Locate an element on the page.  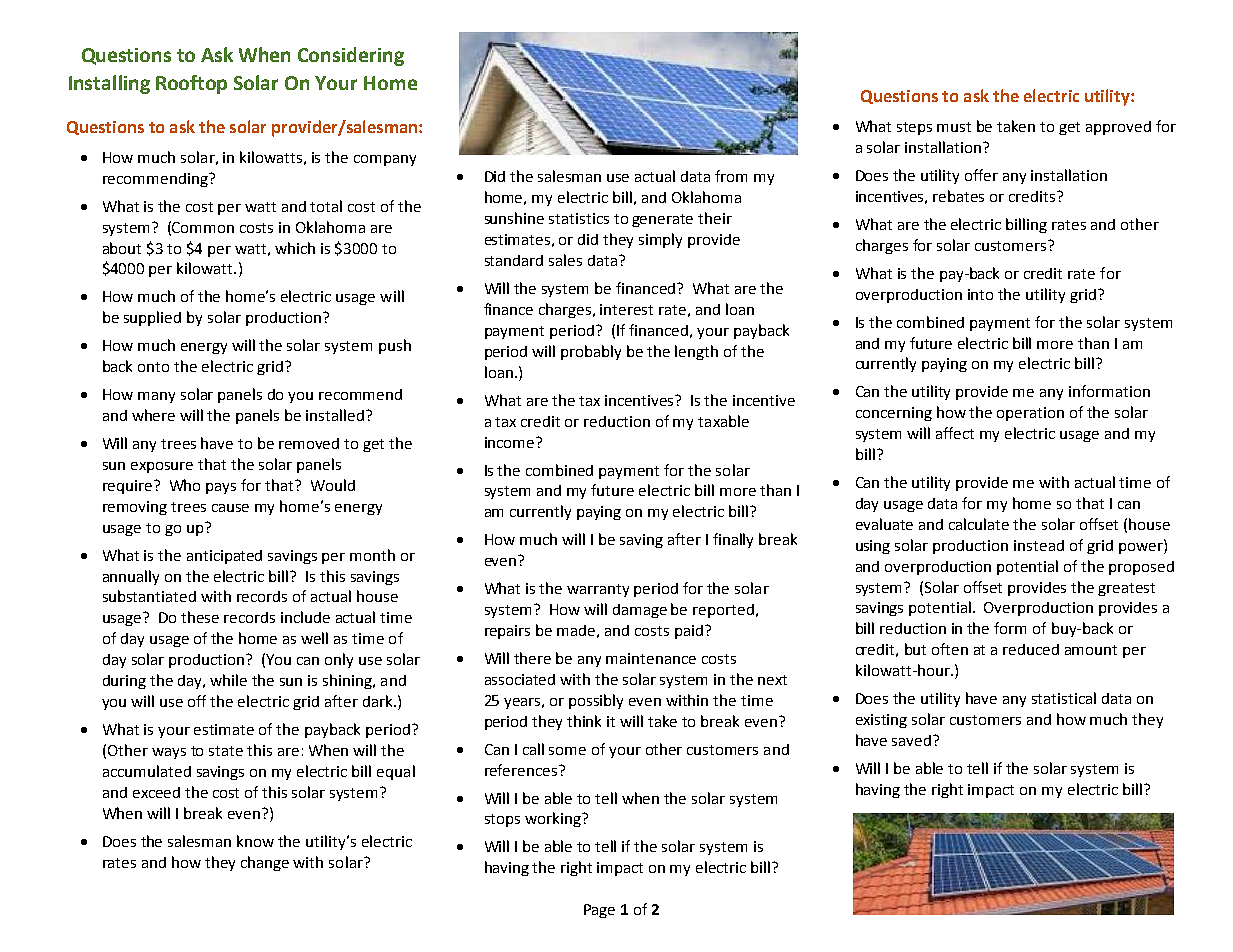
pays is located at coordinates (221, 488).
